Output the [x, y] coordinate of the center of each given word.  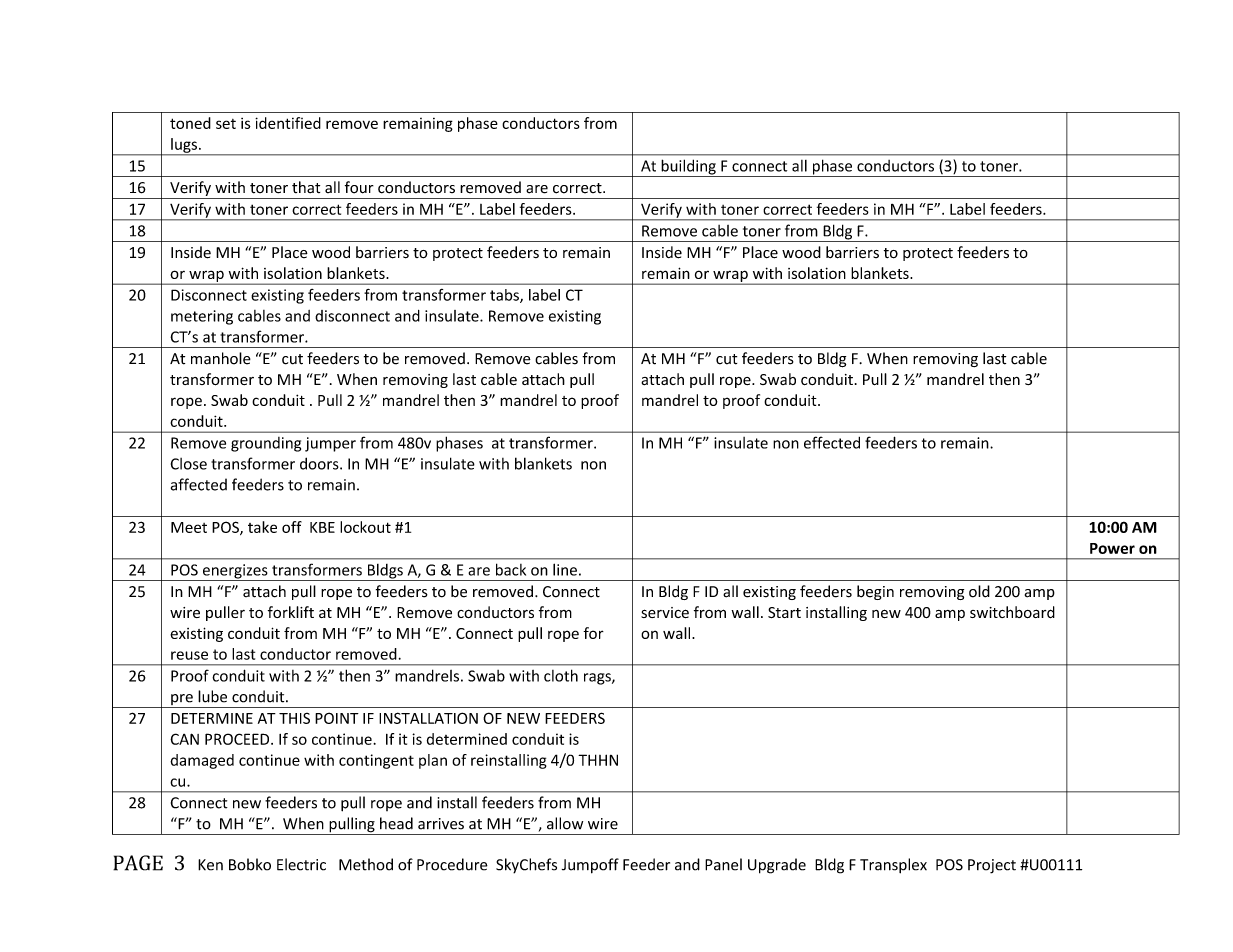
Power [1112, 548]
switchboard [1012, 612]
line [565, 569]
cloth [561, 675]
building [688, 168]
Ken [210, 865]
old [979, 591]
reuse [189, 655]
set [226, 124]
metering [202, 317]
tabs [505, 296]
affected [199, 484]
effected [832, 442]
